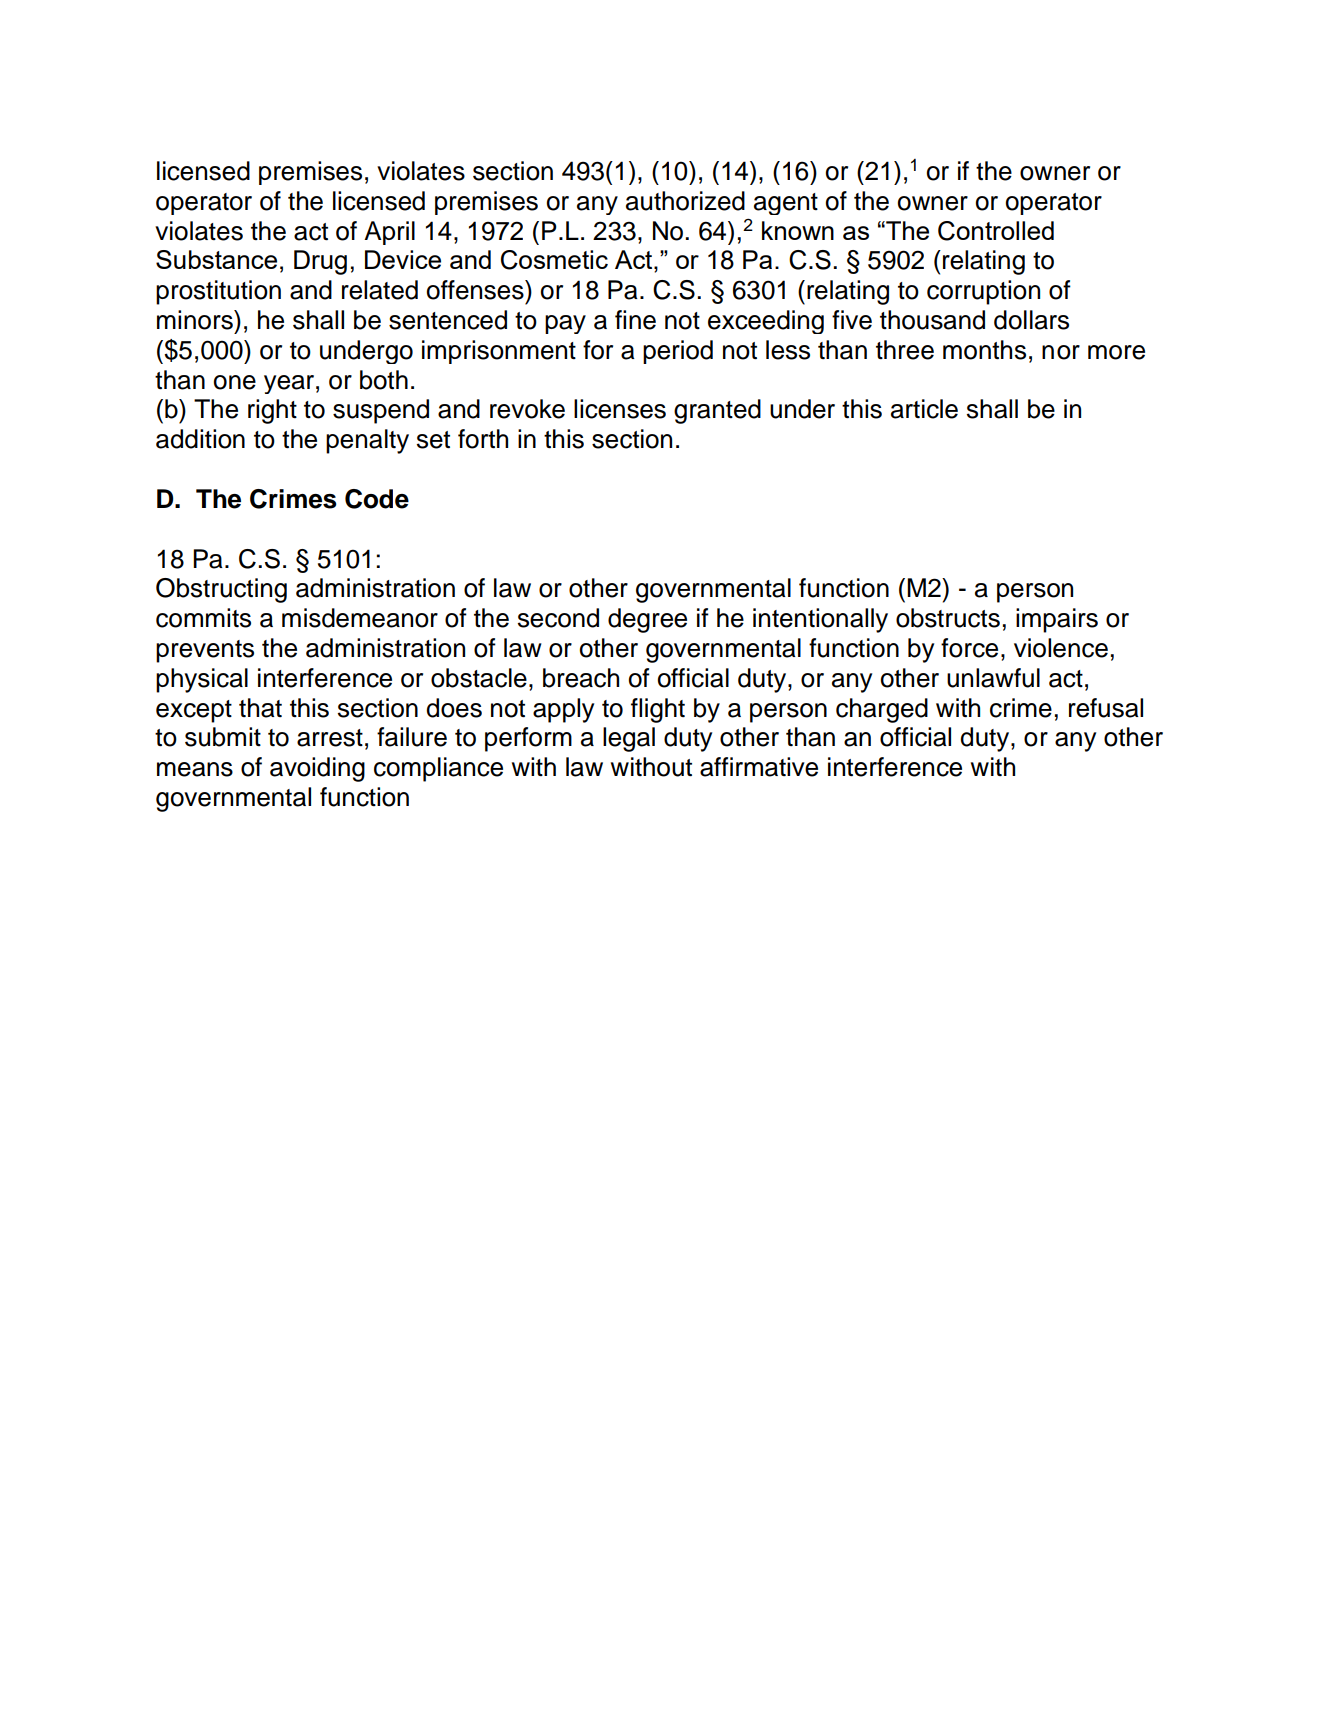 Image resolution: width=1322 pixels, height=1711 pixels. I want to click on arrest, so click(330, 738).
